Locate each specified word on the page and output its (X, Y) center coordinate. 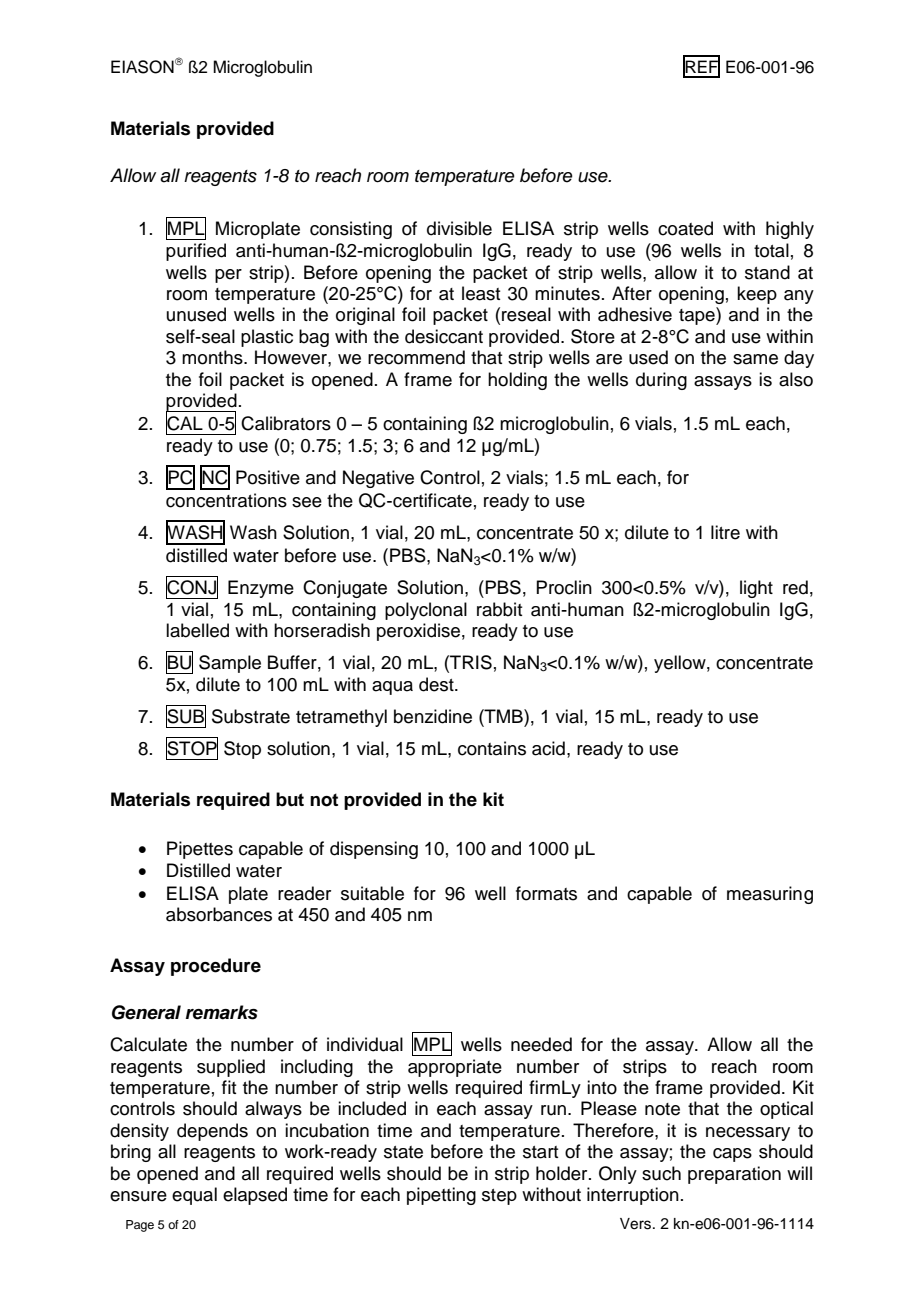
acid (548, 748)
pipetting (441, 1196)
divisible (459, 228)
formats (546, 893)
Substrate (251, 716)
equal (194, 1196)
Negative (378, 479)
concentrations (226, 500)
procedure (216, 967)
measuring (770, 895)
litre (725, 532)
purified (196, 252)
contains (492, 748)
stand (767, 272)
